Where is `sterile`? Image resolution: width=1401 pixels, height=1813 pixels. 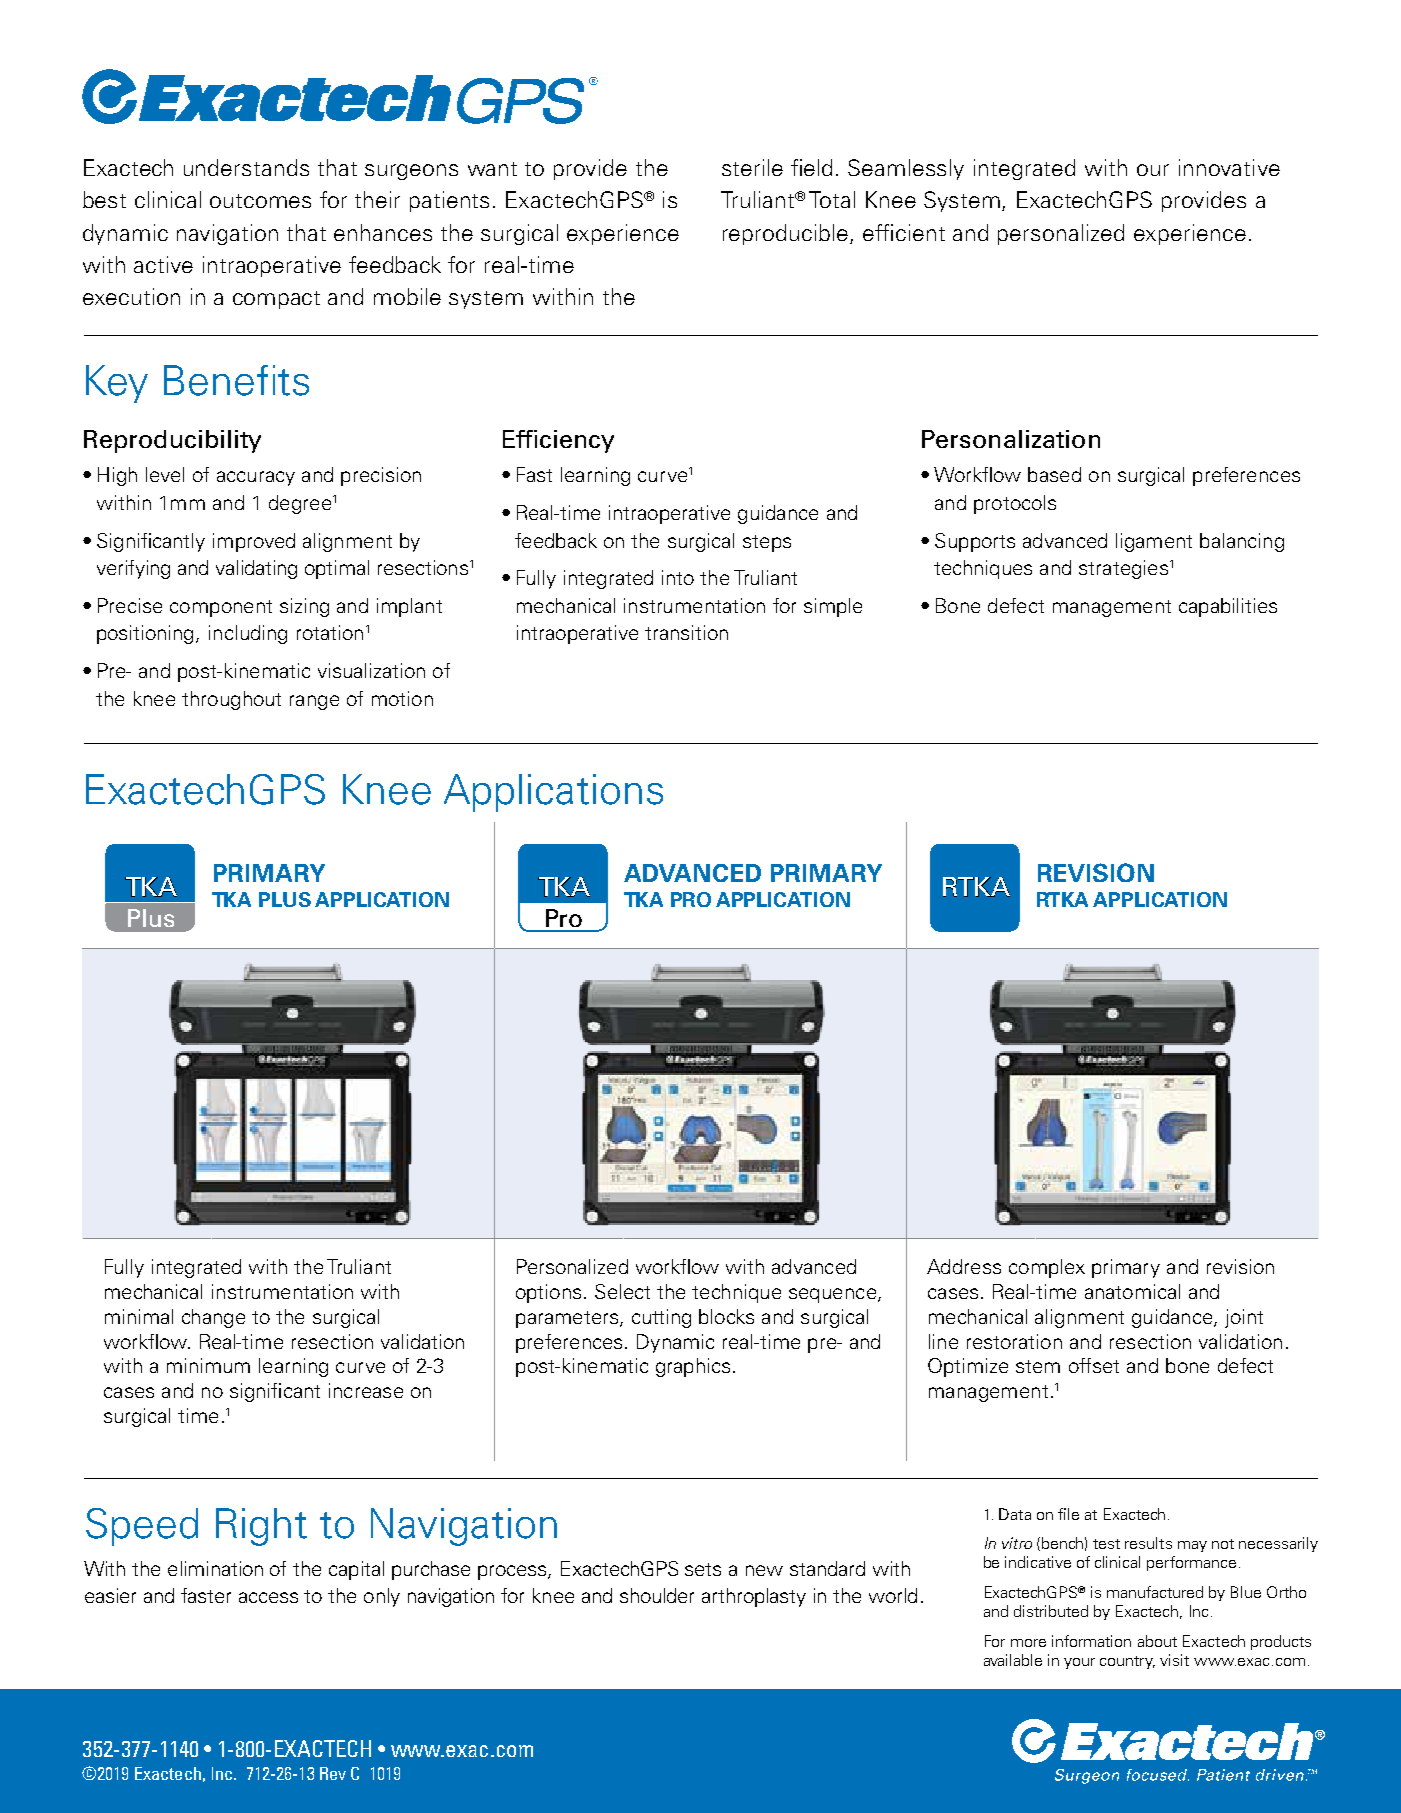 sterile is located at coordinates (752, 167).
